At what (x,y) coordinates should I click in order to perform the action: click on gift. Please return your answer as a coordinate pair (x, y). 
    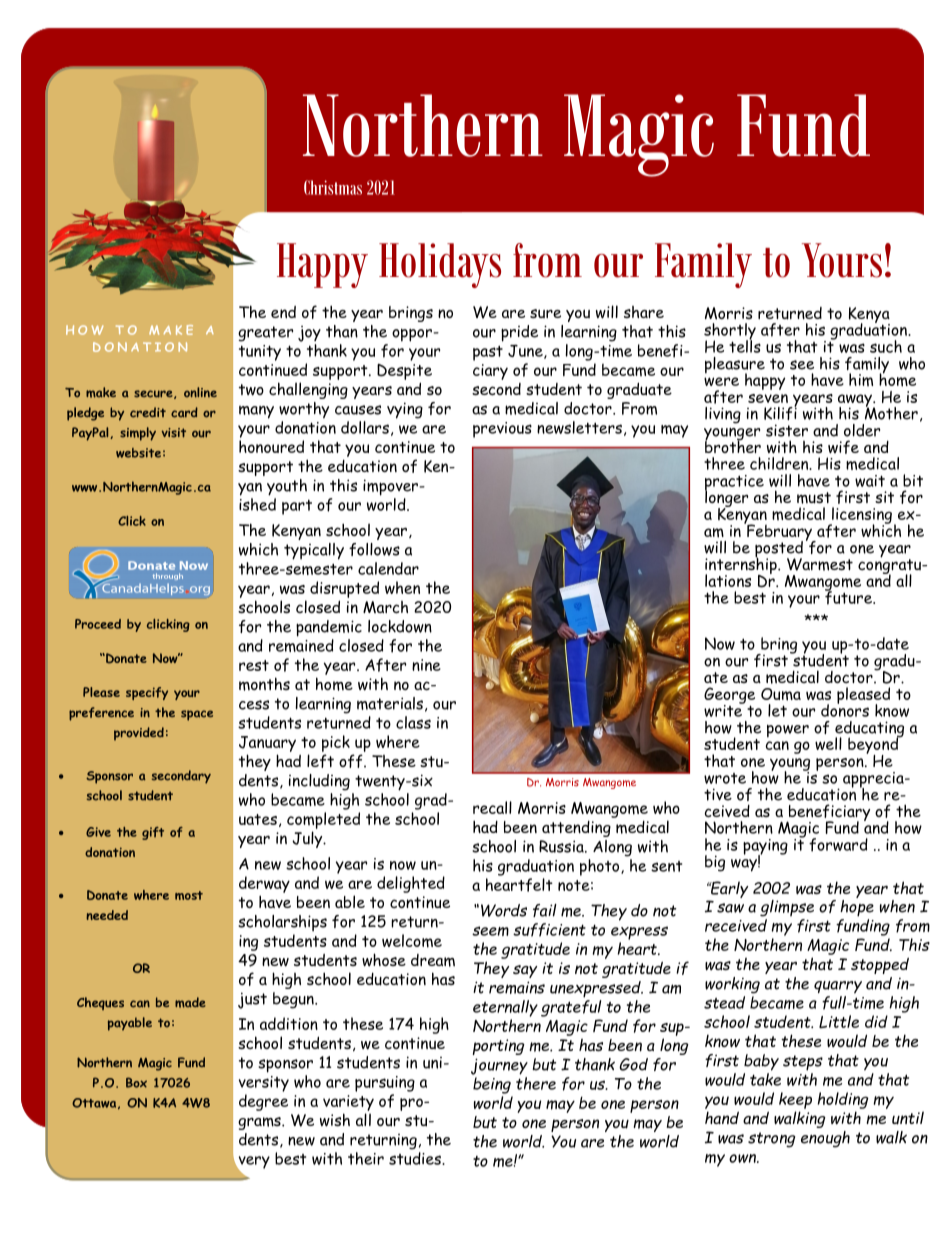
    Looking at the image, I should click on (153, 833).
